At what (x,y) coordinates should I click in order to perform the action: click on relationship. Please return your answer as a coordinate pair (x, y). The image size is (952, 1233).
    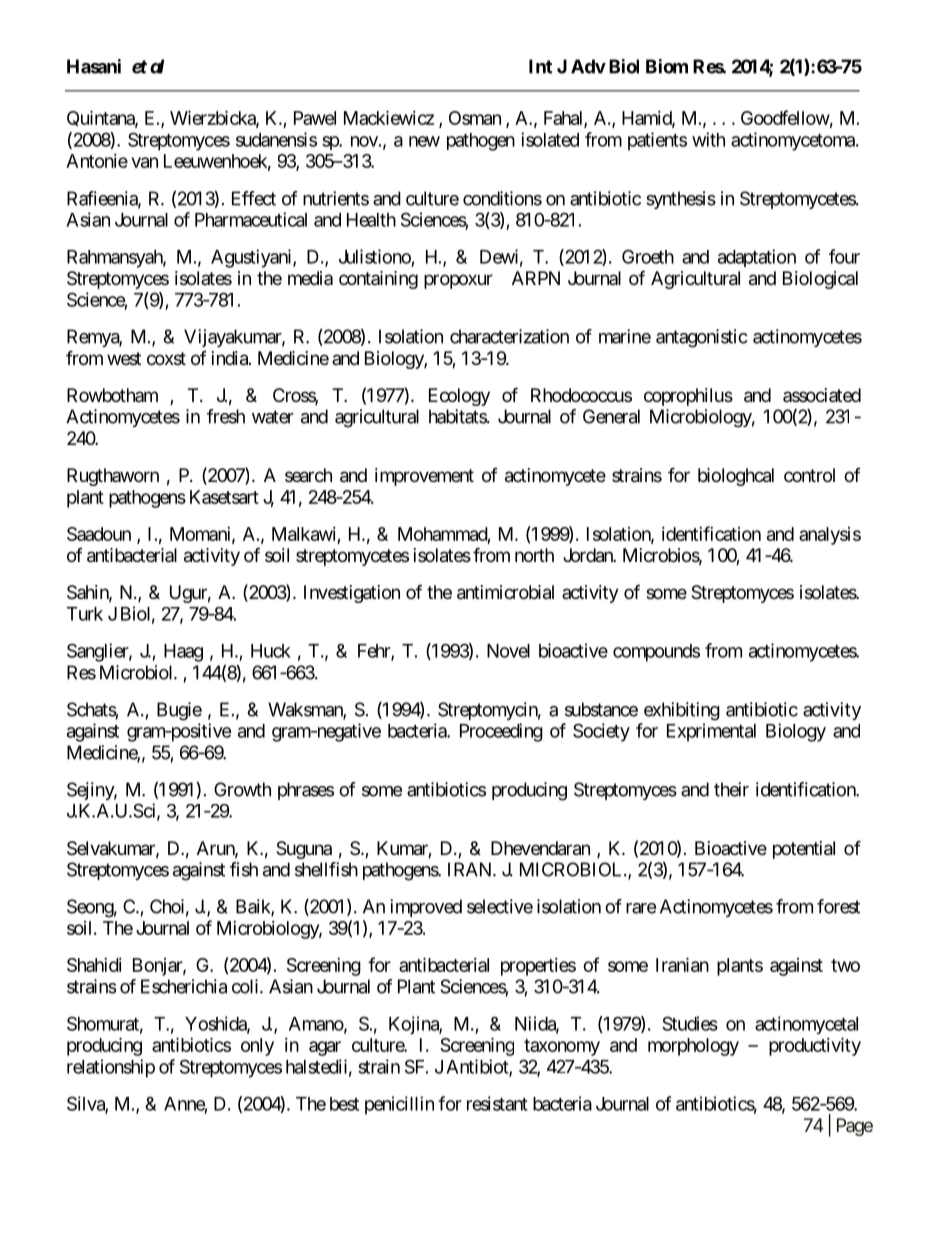
    Looking at the image, I should click on (111, 1068).
